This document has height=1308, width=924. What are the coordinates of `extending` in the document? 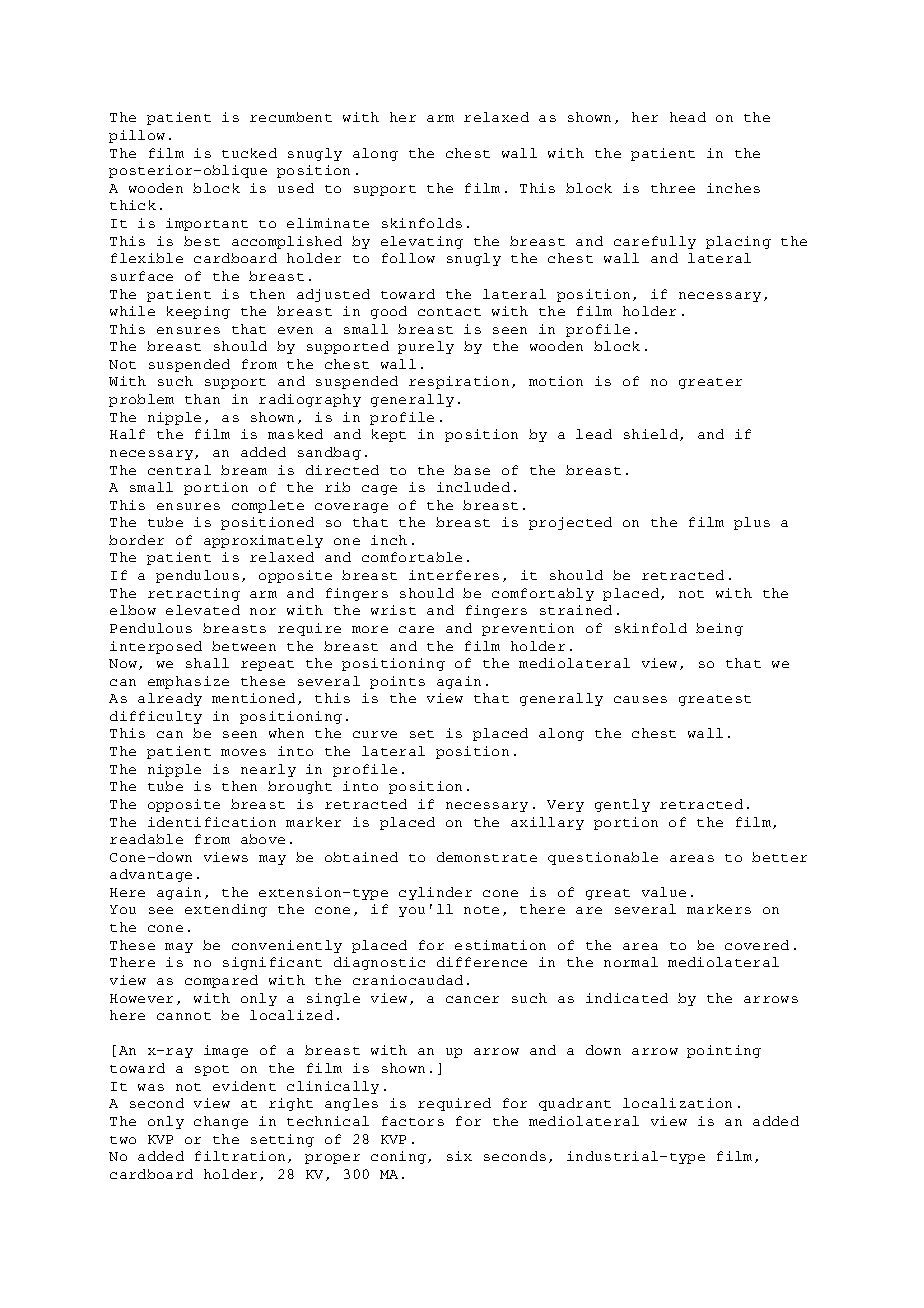 It's located at (226, 910).
